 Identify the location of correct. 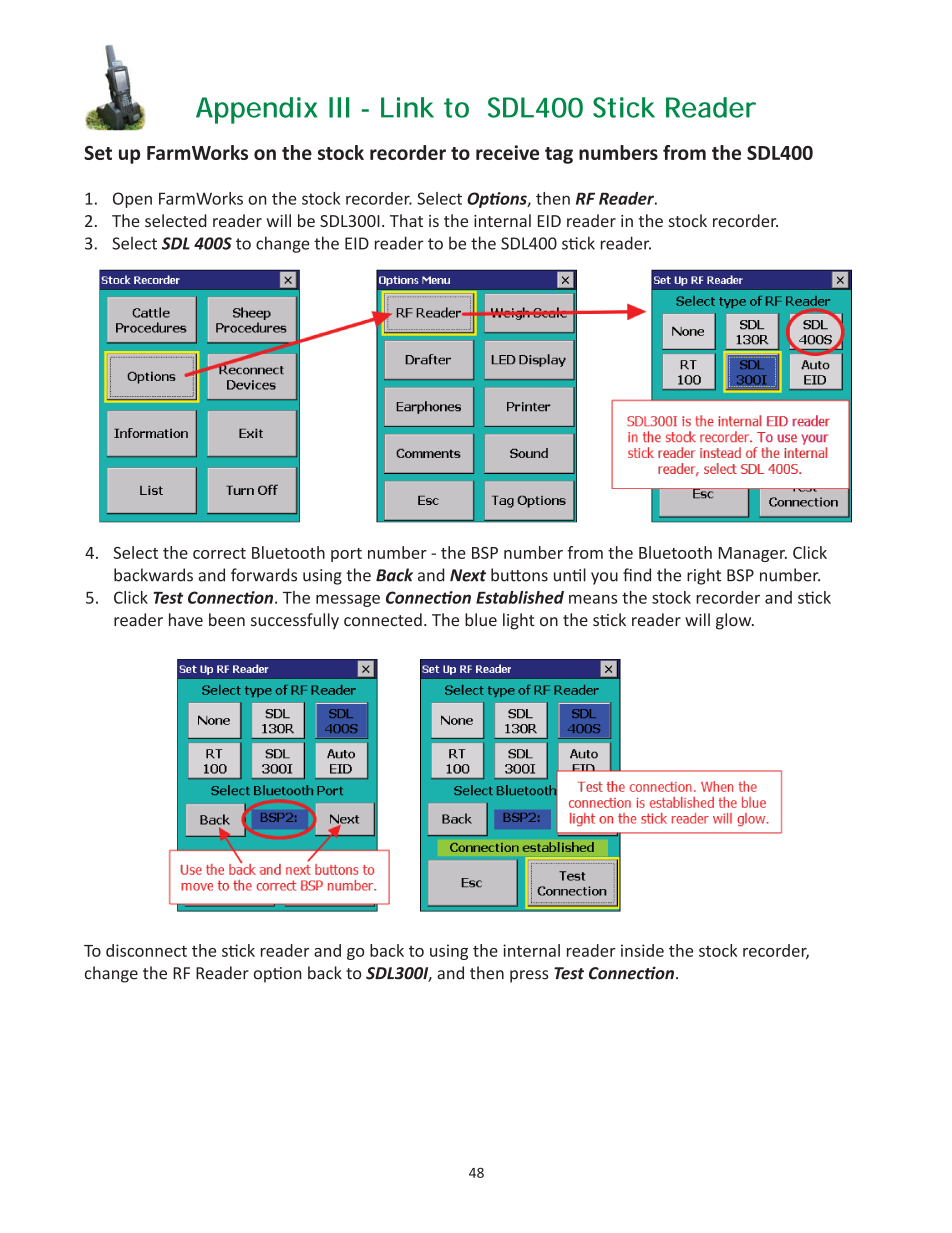
(219, 553).
